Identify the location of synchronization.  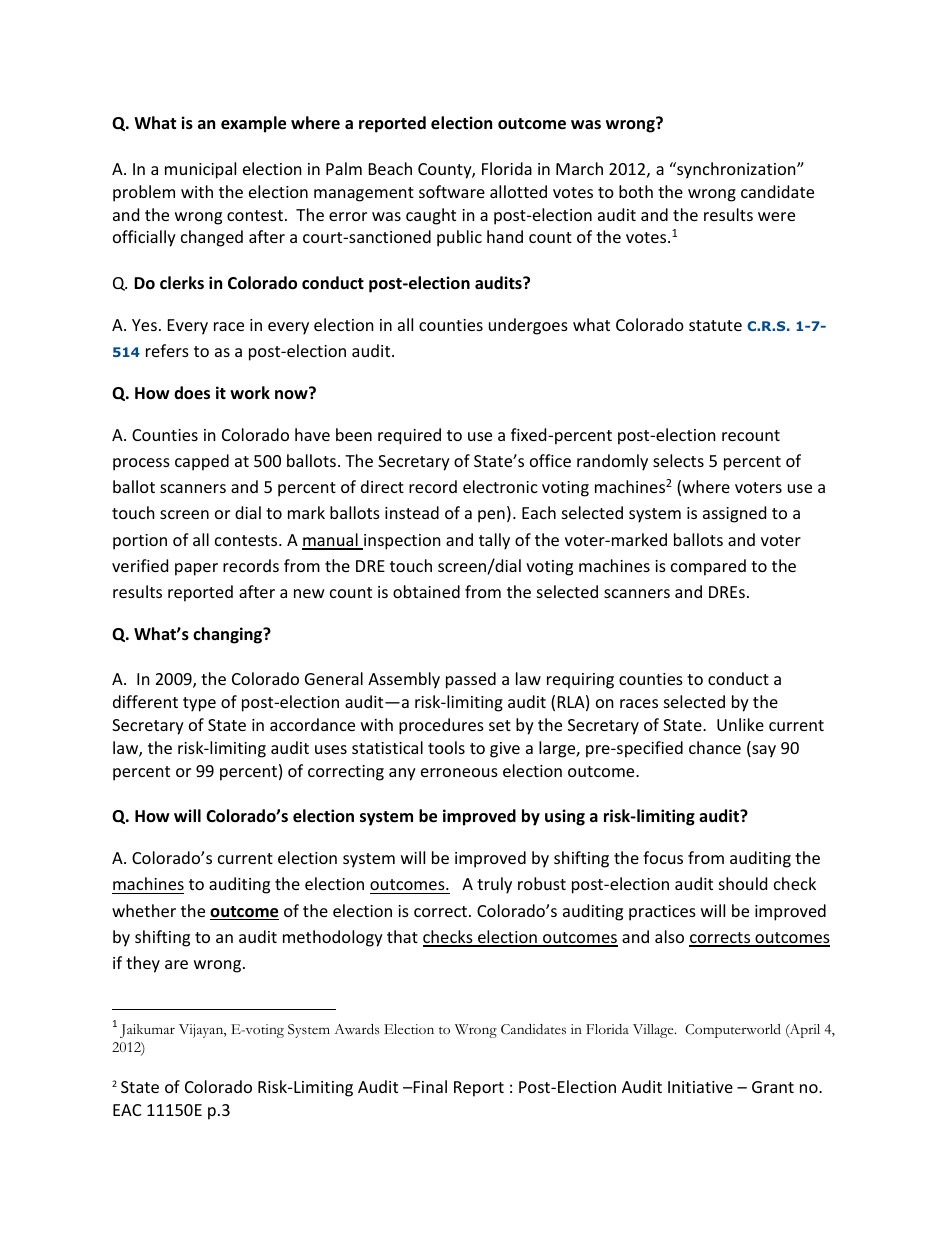
(736, 170).
